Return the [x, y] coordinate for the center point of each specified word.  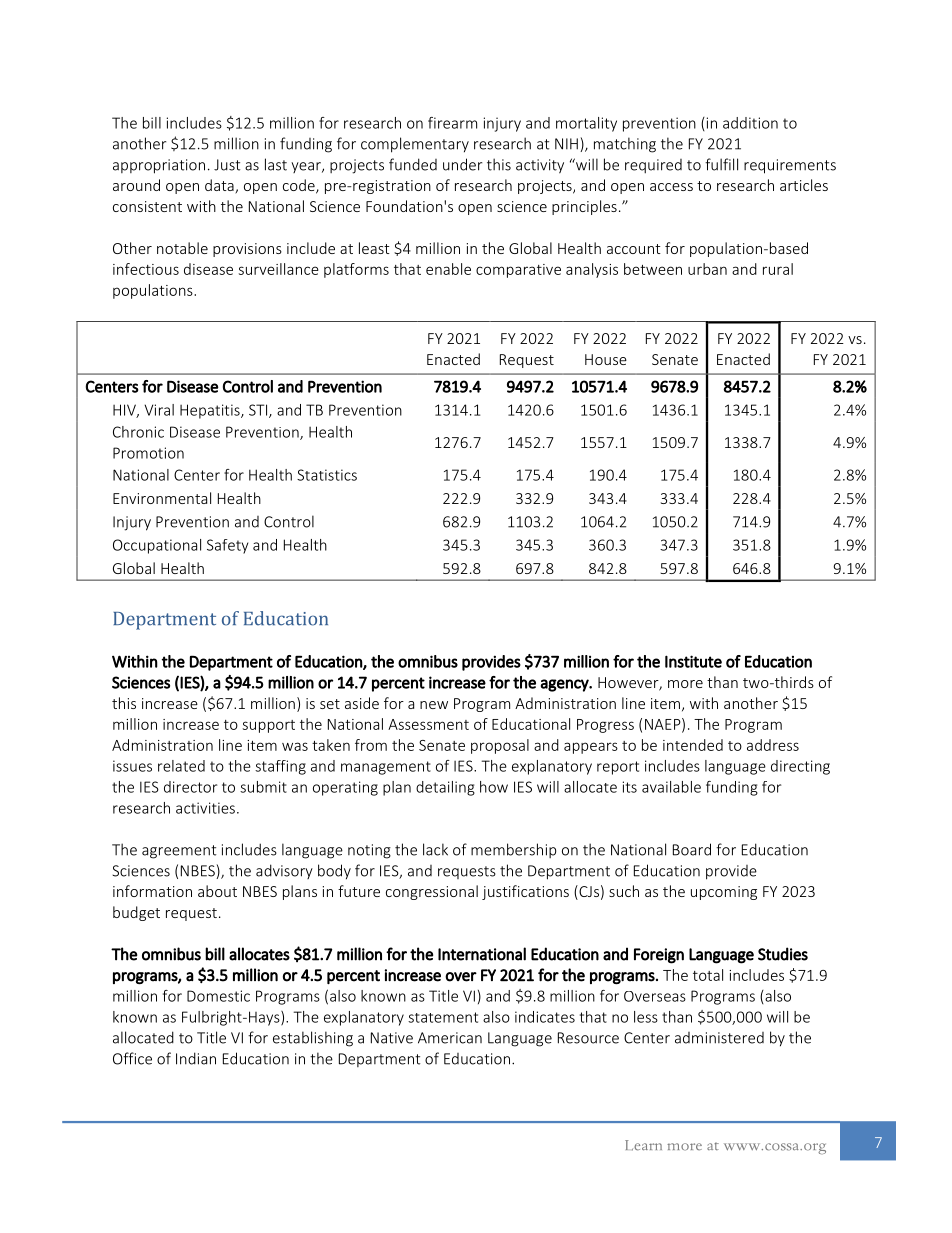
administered [719, 1038]
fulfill [721, 164]
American [450, 1038]
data [220, 186]
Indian [196, 1058]
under [462, 164]
